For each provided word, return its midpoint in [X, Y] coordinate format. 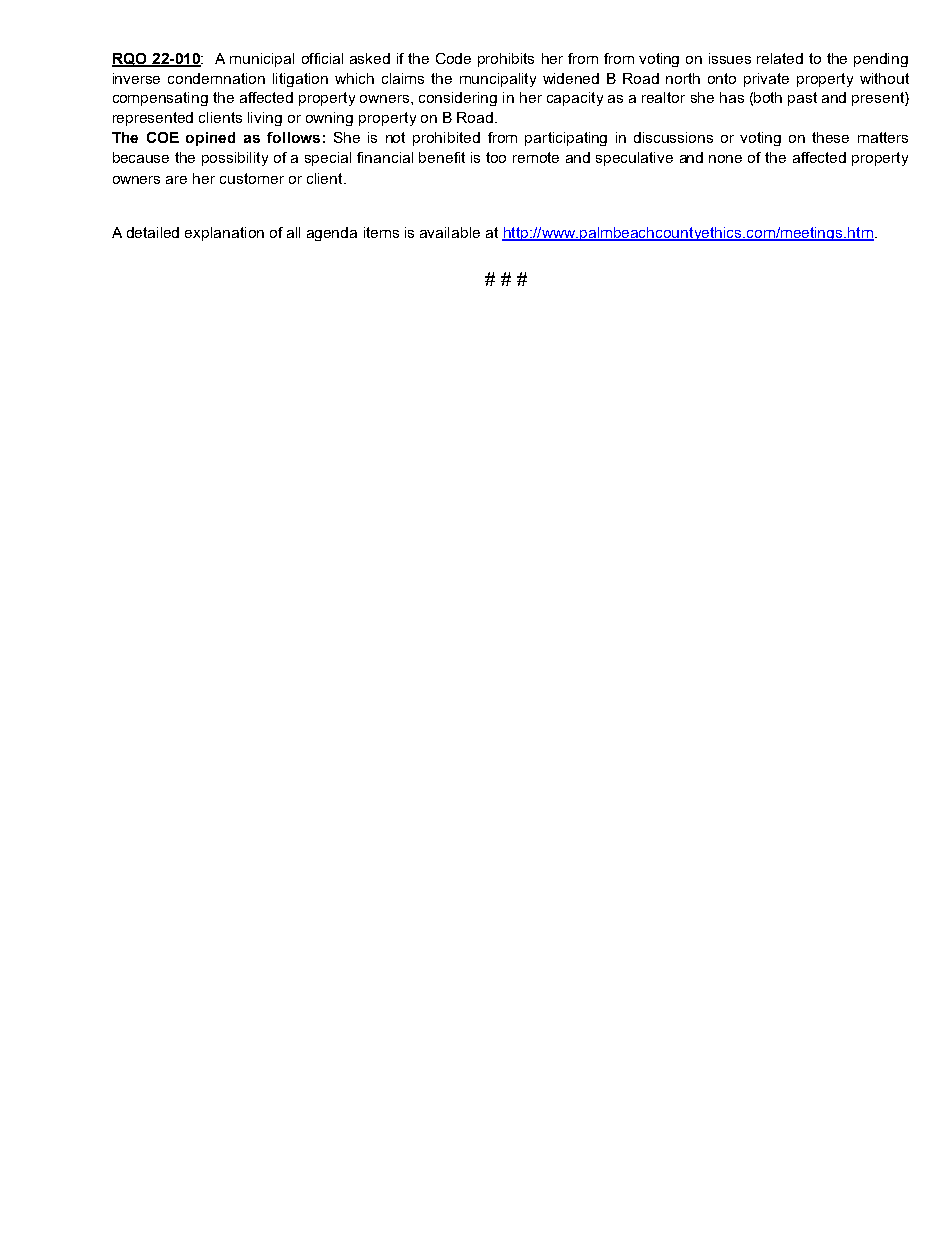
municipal [262, 60]
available [450, 232]
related [780, 58]
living [265, 119]
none [725, 159]
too [496, 157]
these [830, 137]
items [381, 232]
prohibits [506, 60]
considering [458, 99]
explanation [224, 234]
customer [252, 178]
